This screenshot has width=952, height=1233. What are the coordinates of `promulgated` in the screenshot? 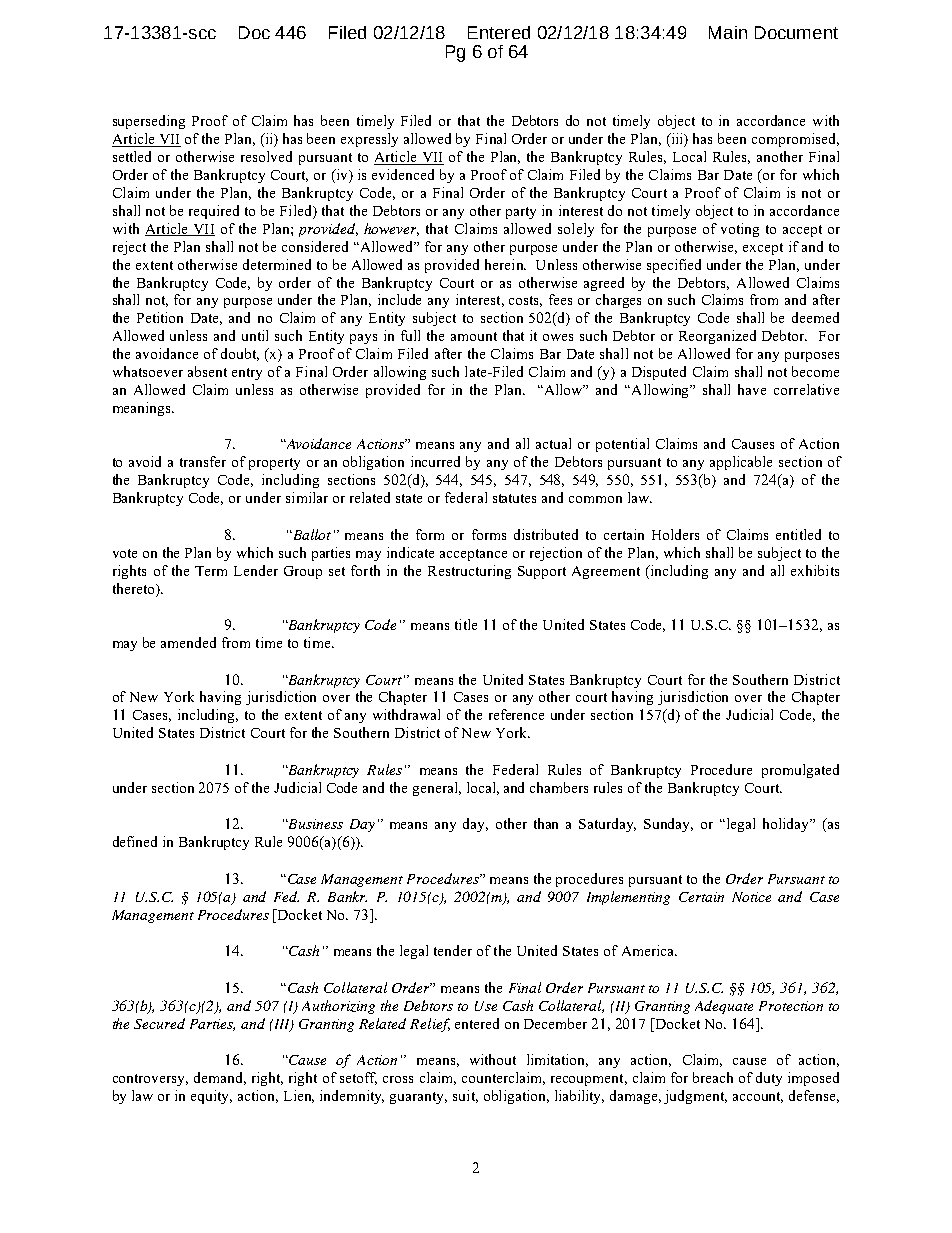 It's located at (800, 771).
